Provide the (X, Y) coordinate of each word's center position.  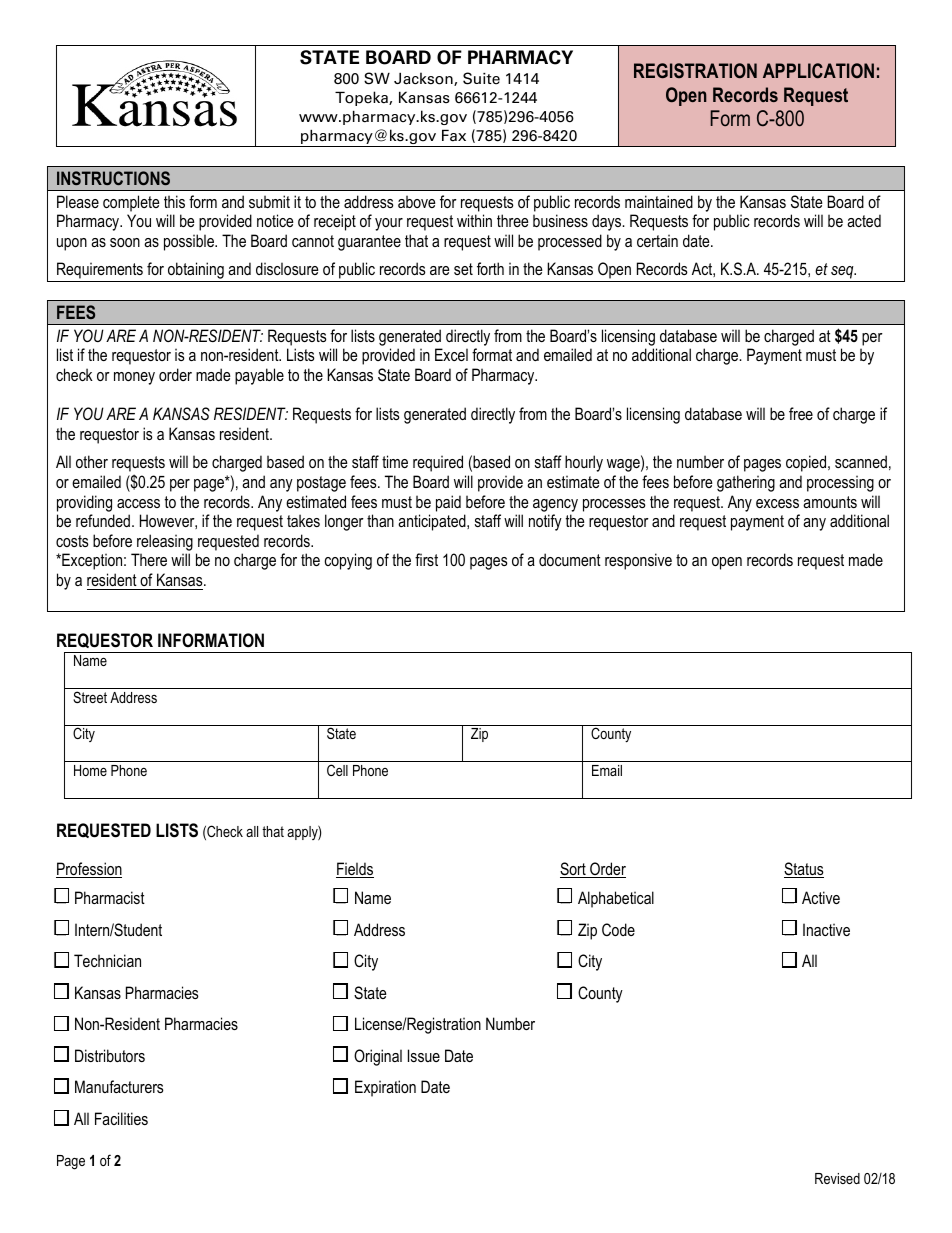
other (92, 461)
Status (804, 870)
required (438, 463)
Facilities (121, 1118)
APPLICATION (818, 70)
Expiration (385, 1088)
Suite (481, 78)
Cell (337, 770)
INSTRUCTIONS (113, 178)
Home (90, 770)
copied (807, 463)
